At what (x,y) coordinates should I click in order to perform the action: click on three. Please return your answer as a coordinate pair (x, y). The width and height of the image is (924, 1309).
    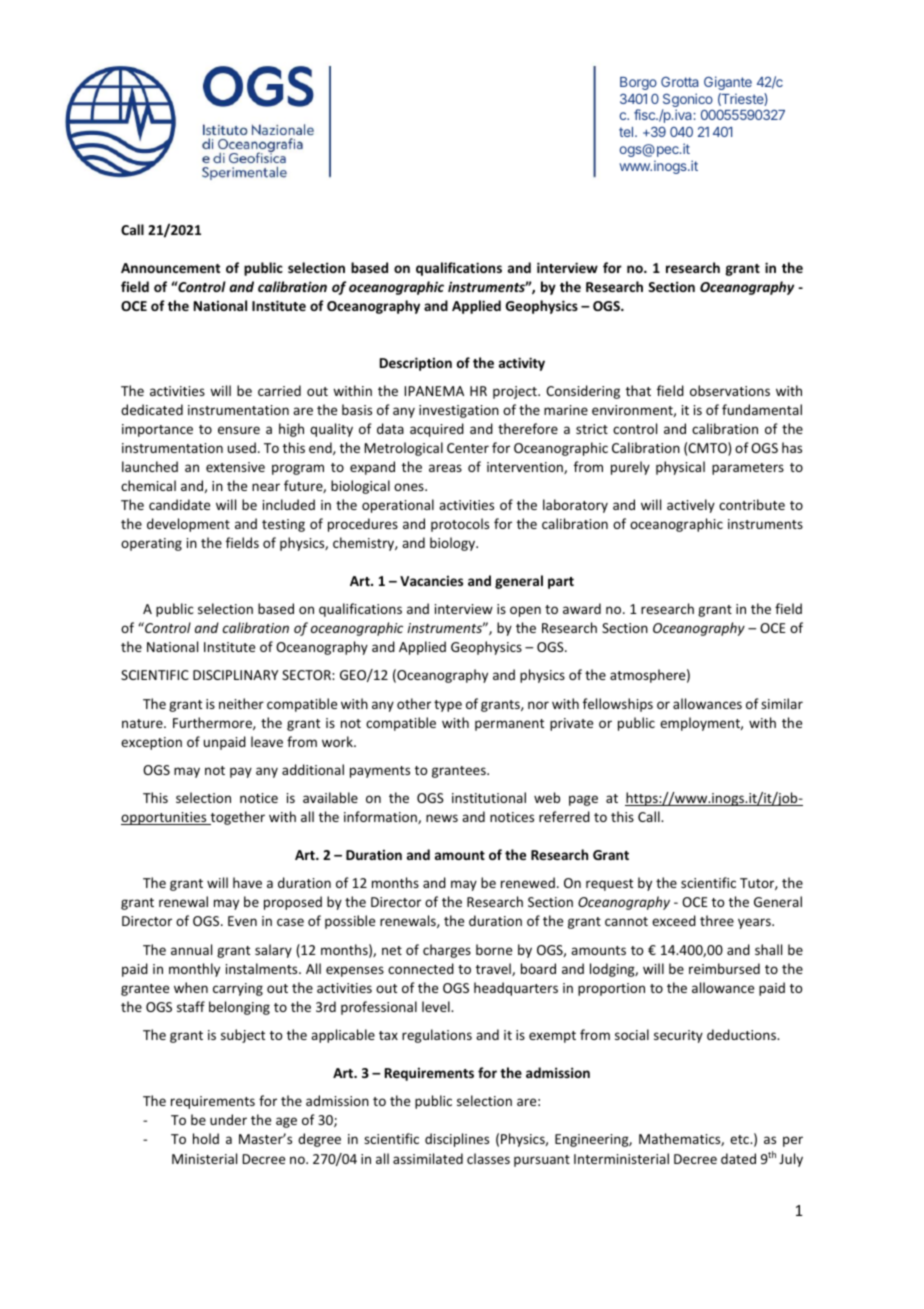
    Looking at the image, I should click on (717, 920).
